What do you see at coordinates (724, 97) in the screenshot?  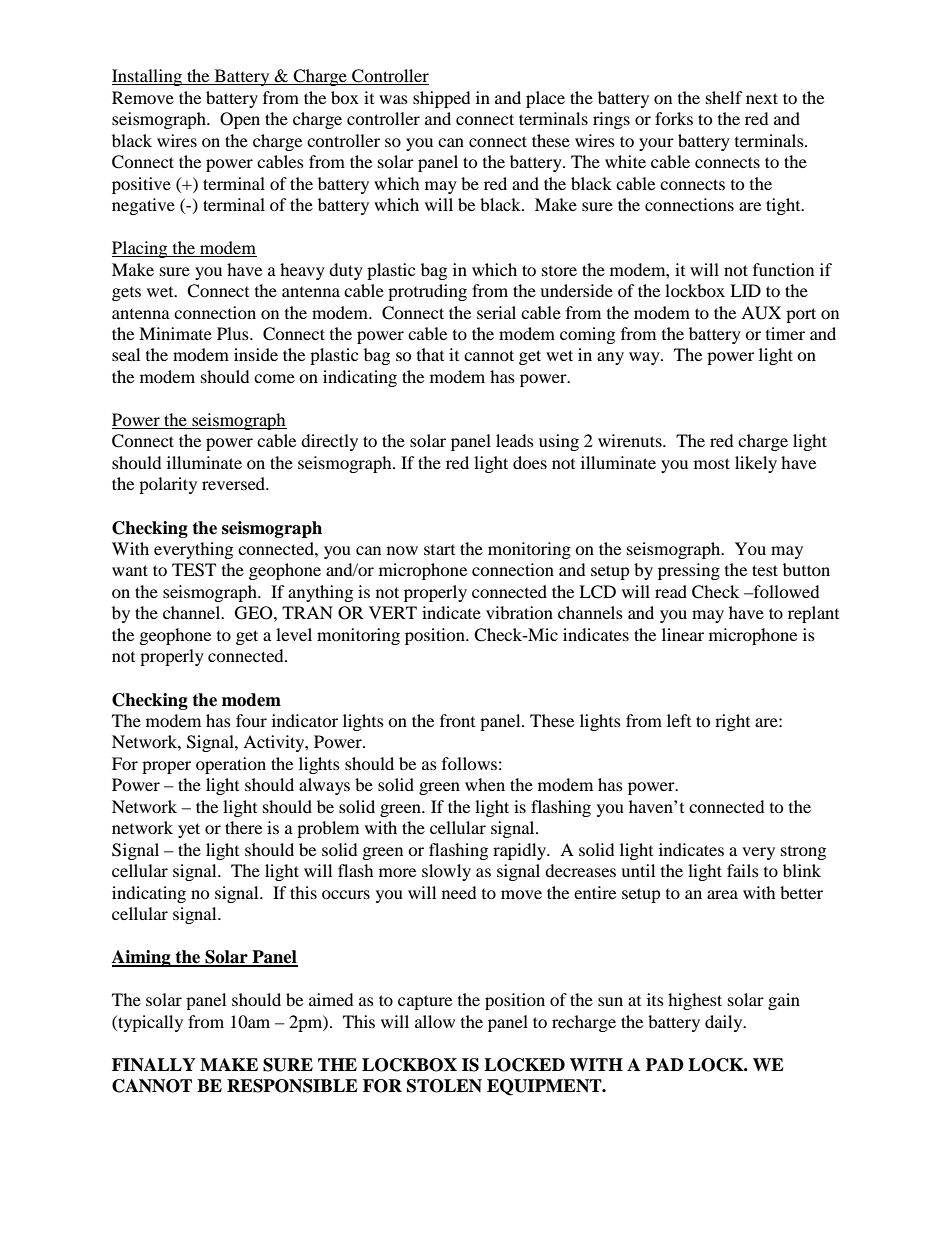 I see `shelf` at bounding box center [724, 97].
